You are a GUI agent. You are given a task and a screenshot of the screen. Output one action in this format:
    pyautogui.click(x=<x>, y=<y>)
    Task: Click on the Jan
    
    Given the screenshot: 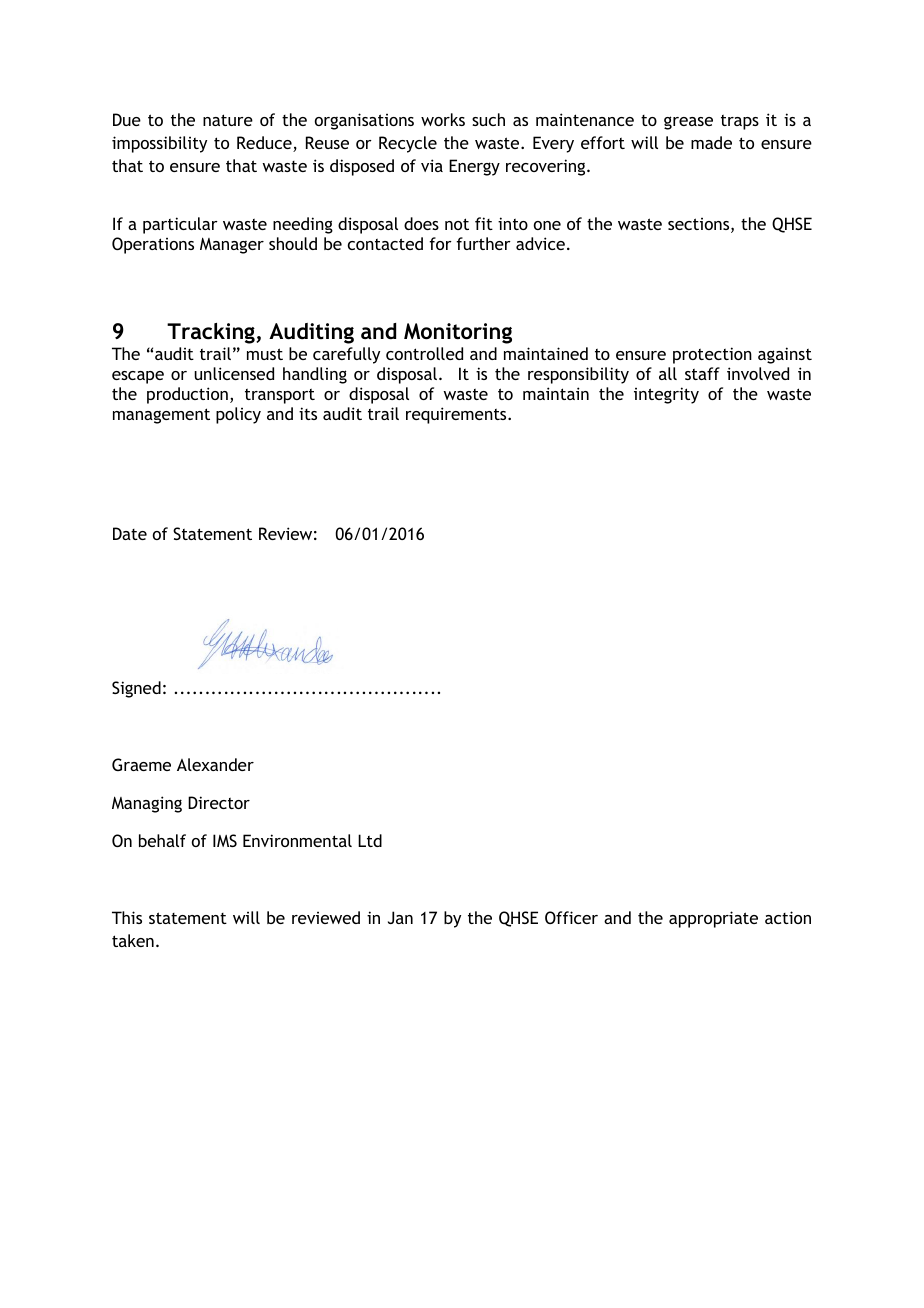 What is the action you would take?
    pyautogui.click(x=400, y=917)
